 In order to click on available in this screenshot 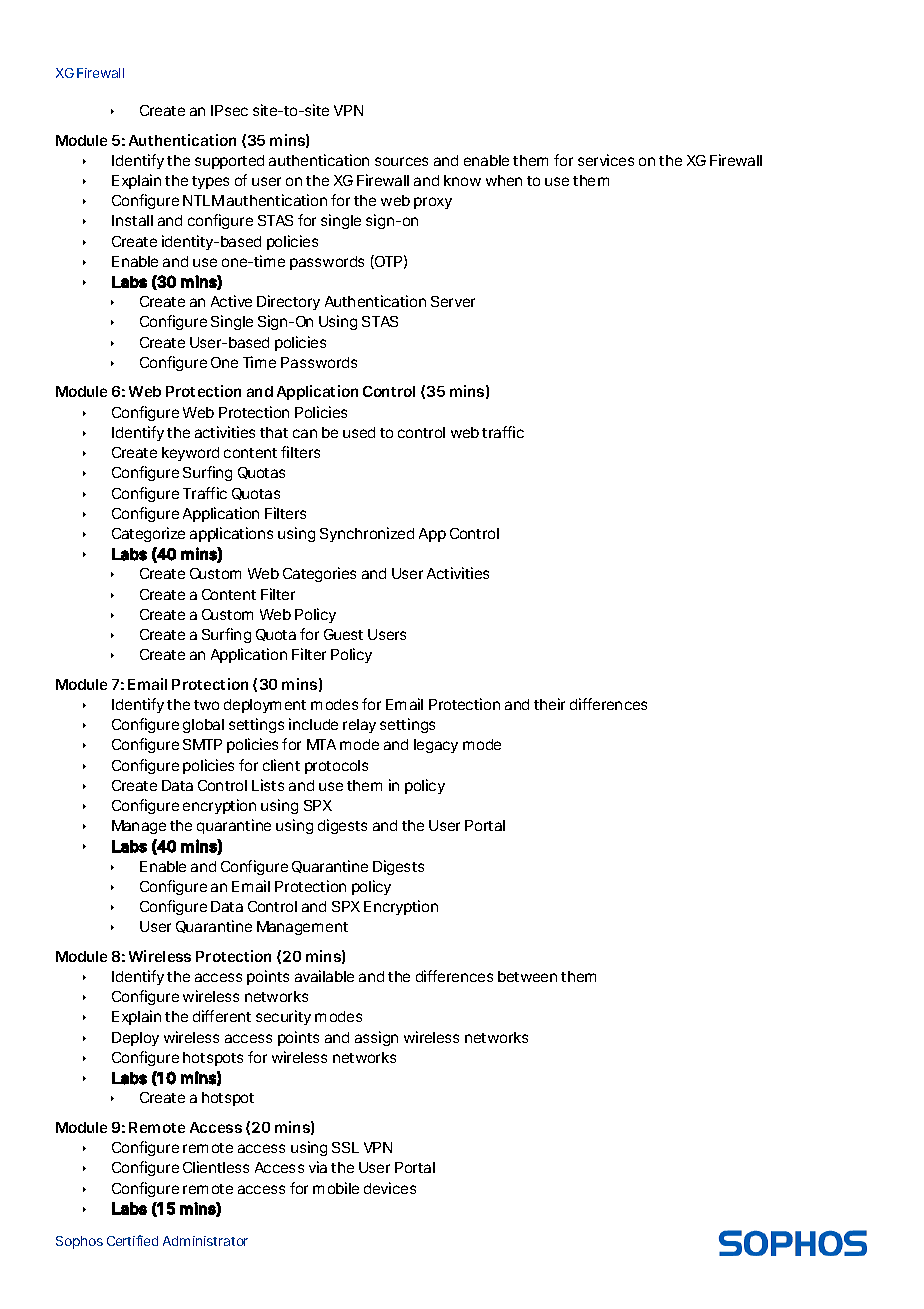, I will do `click(324, 976)`.
